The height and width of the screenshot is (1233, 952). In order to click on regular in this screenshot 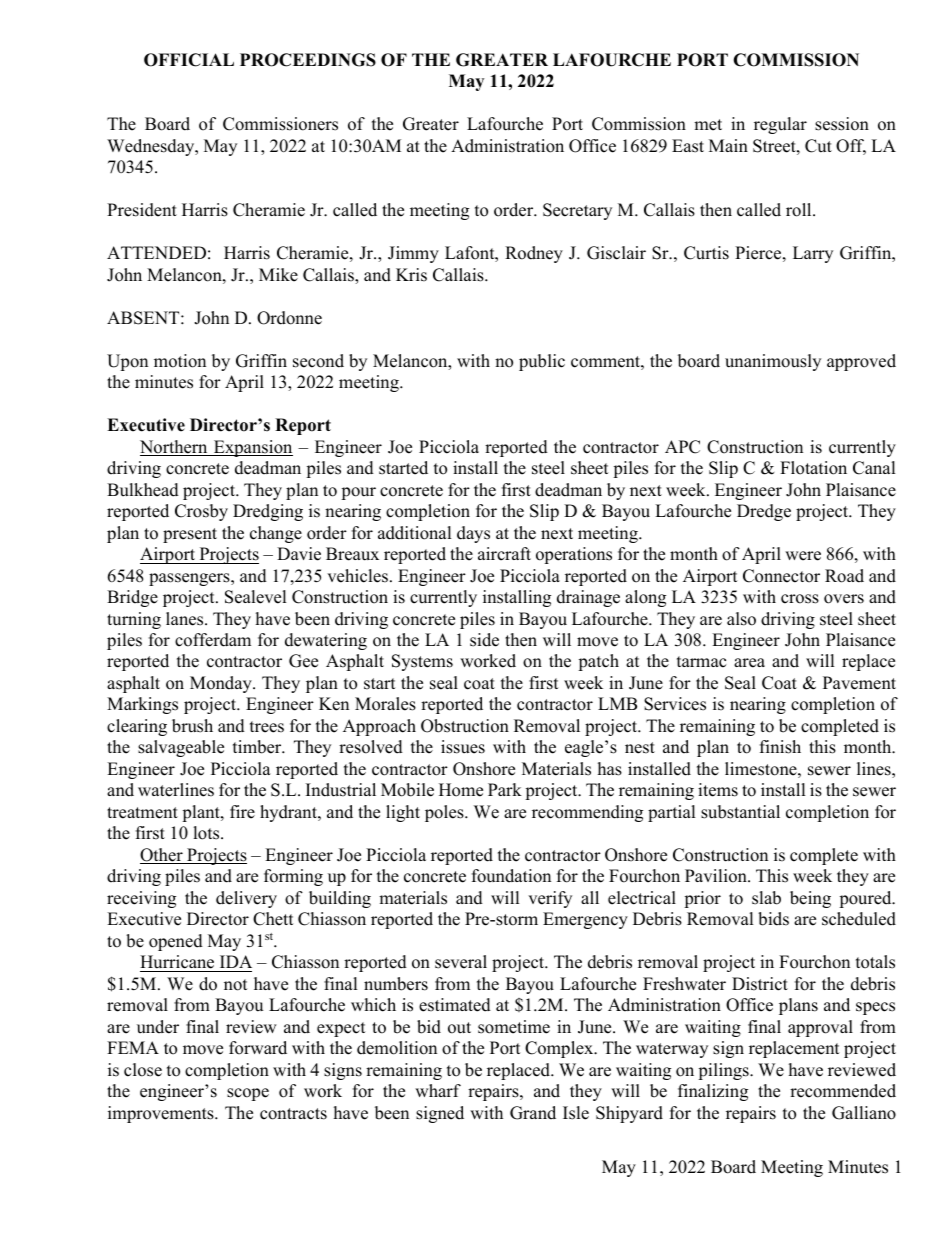, I will do `click(780, 125)`.
